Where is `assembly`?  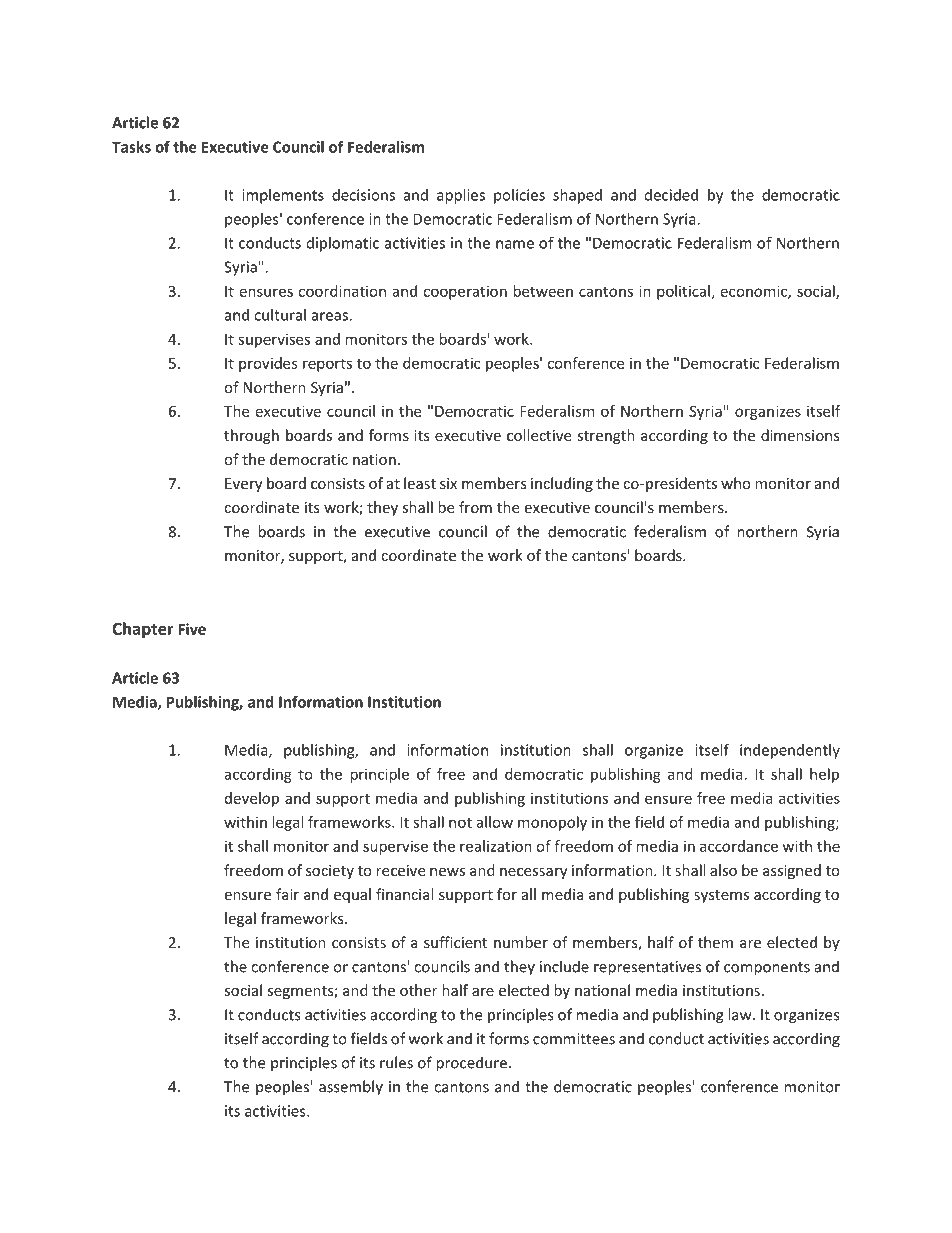
assembly is located at coordinates (351, 1088).
